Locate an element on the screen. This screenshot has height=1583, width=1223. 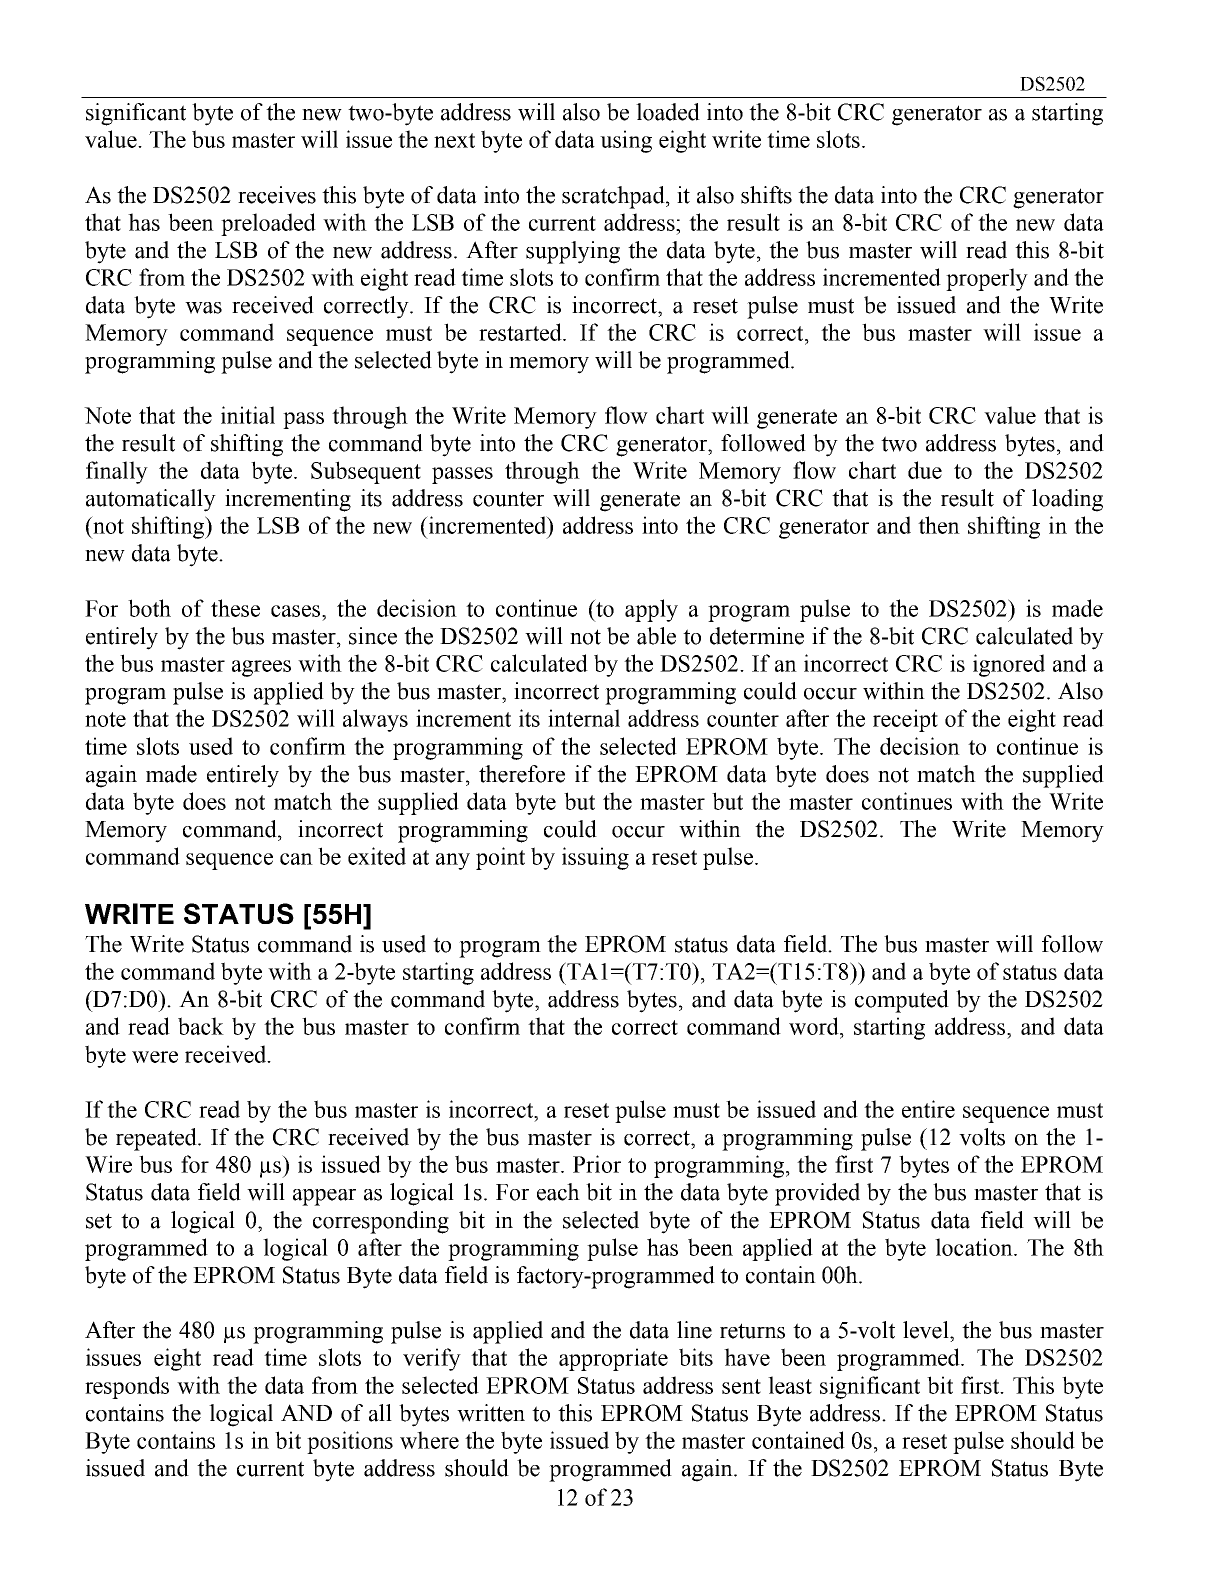
receives is located at coordinates (277, 195).
